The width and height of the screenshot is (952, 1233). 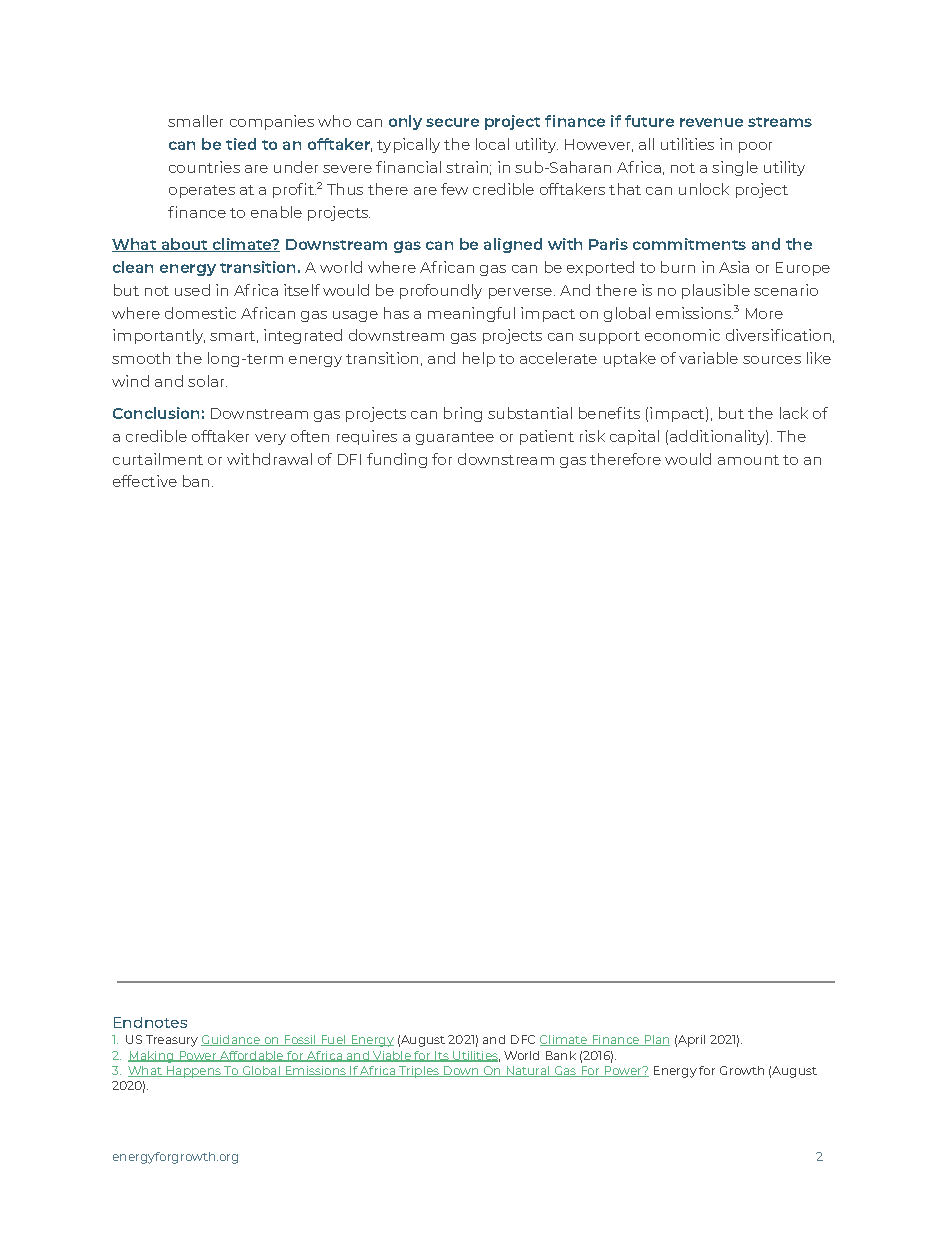 What do you see at coordinates (231, 1040) in the screenshot?
I see `Guidance` at bounding box center [231, 1040].
